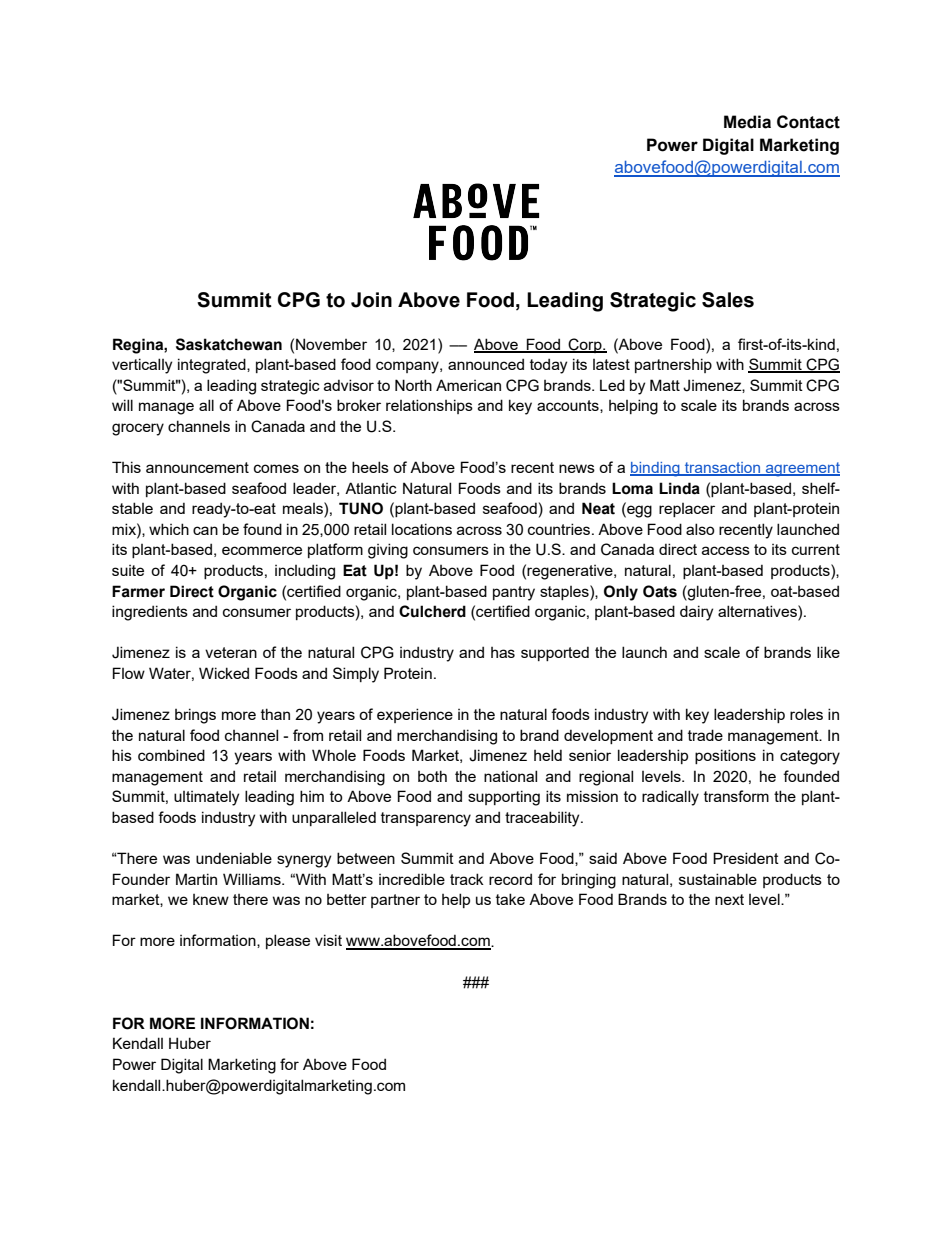 The image size is (952, 1233). I want to click on access, so click(726, 550).
